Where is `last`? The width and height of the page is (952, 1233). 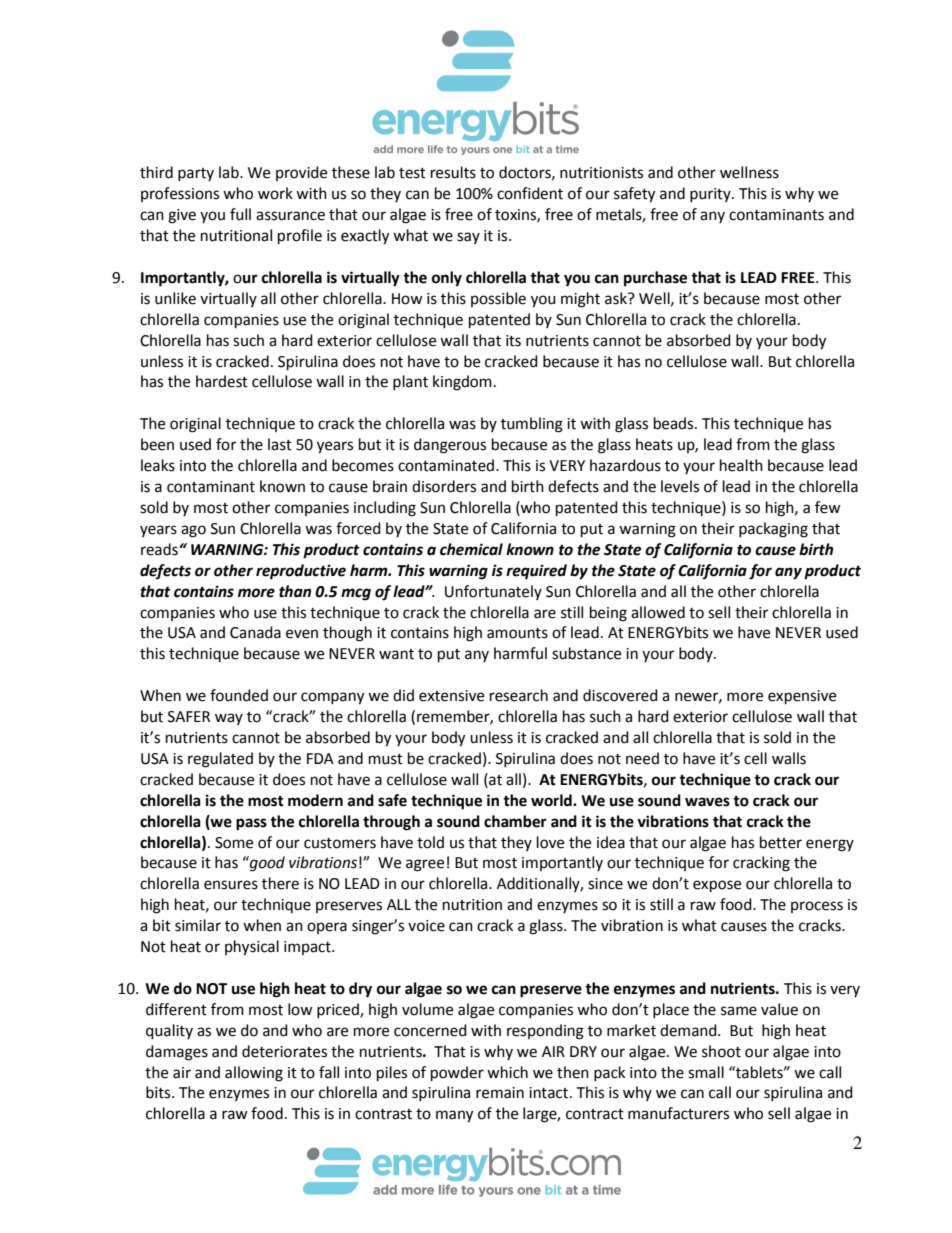
last is located at coordinates (280, 444).
